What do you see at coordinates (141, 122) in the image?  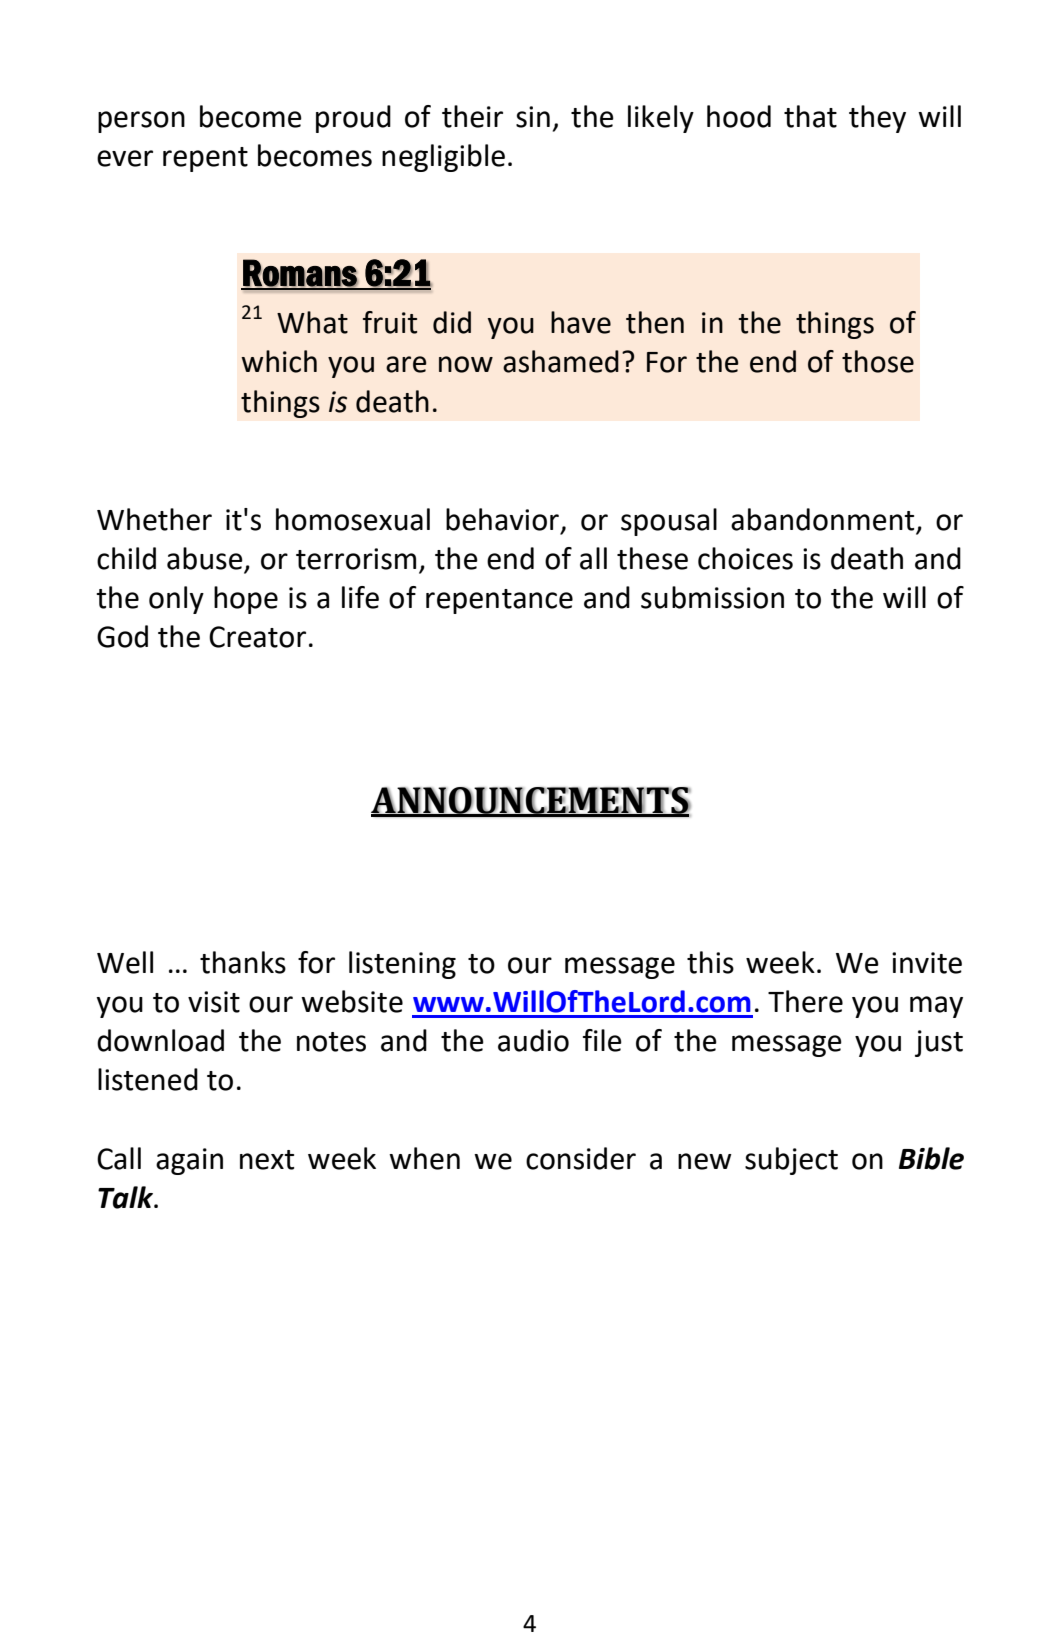 I see `person` at bounding box center [141, 122].
